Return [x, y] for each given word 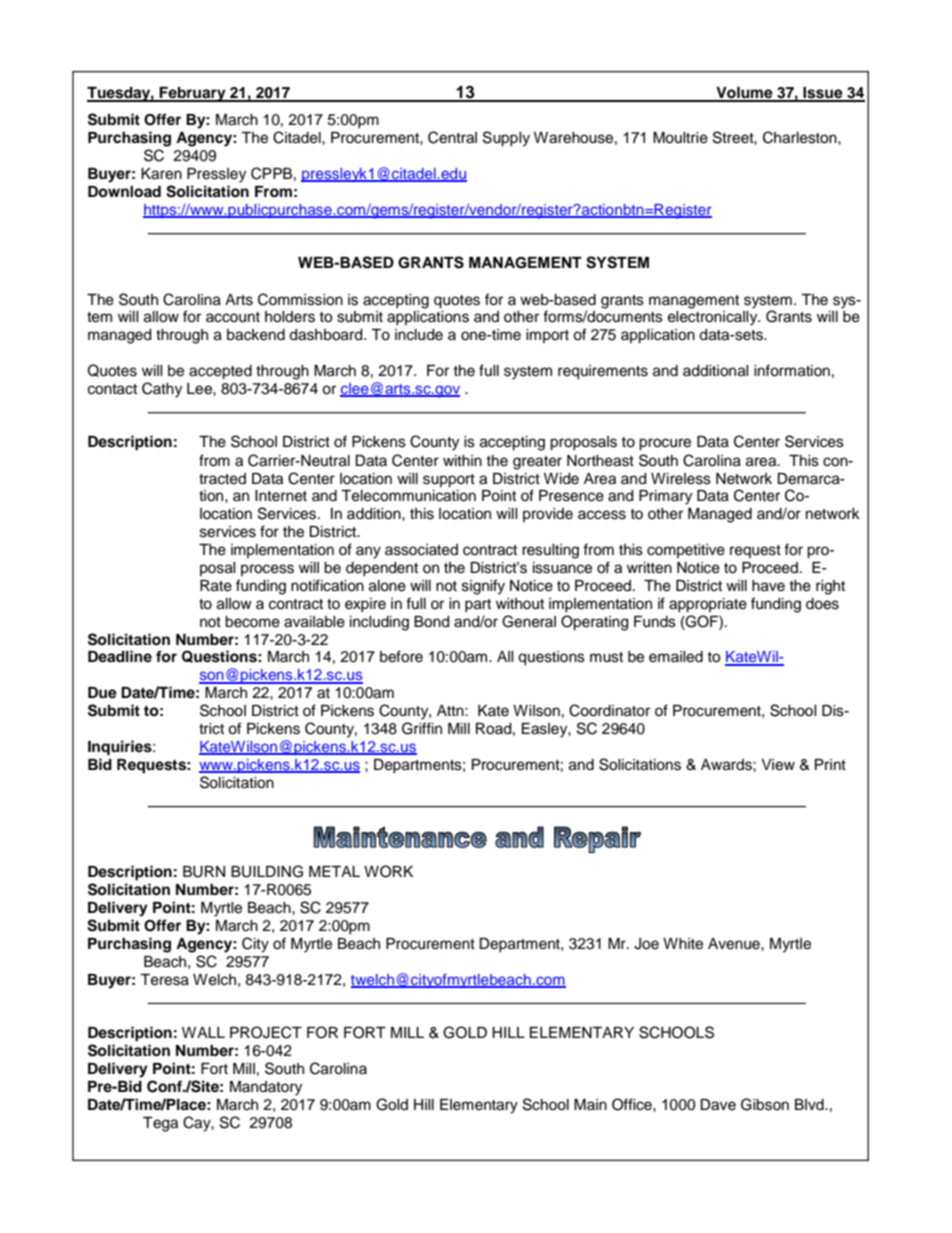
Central [452, 137]
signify [483, 587]
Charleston [801, 137]
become [252, 622]
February [193, 94]
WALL [203, 1032]
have [768, 586]
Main [590, 1104]
